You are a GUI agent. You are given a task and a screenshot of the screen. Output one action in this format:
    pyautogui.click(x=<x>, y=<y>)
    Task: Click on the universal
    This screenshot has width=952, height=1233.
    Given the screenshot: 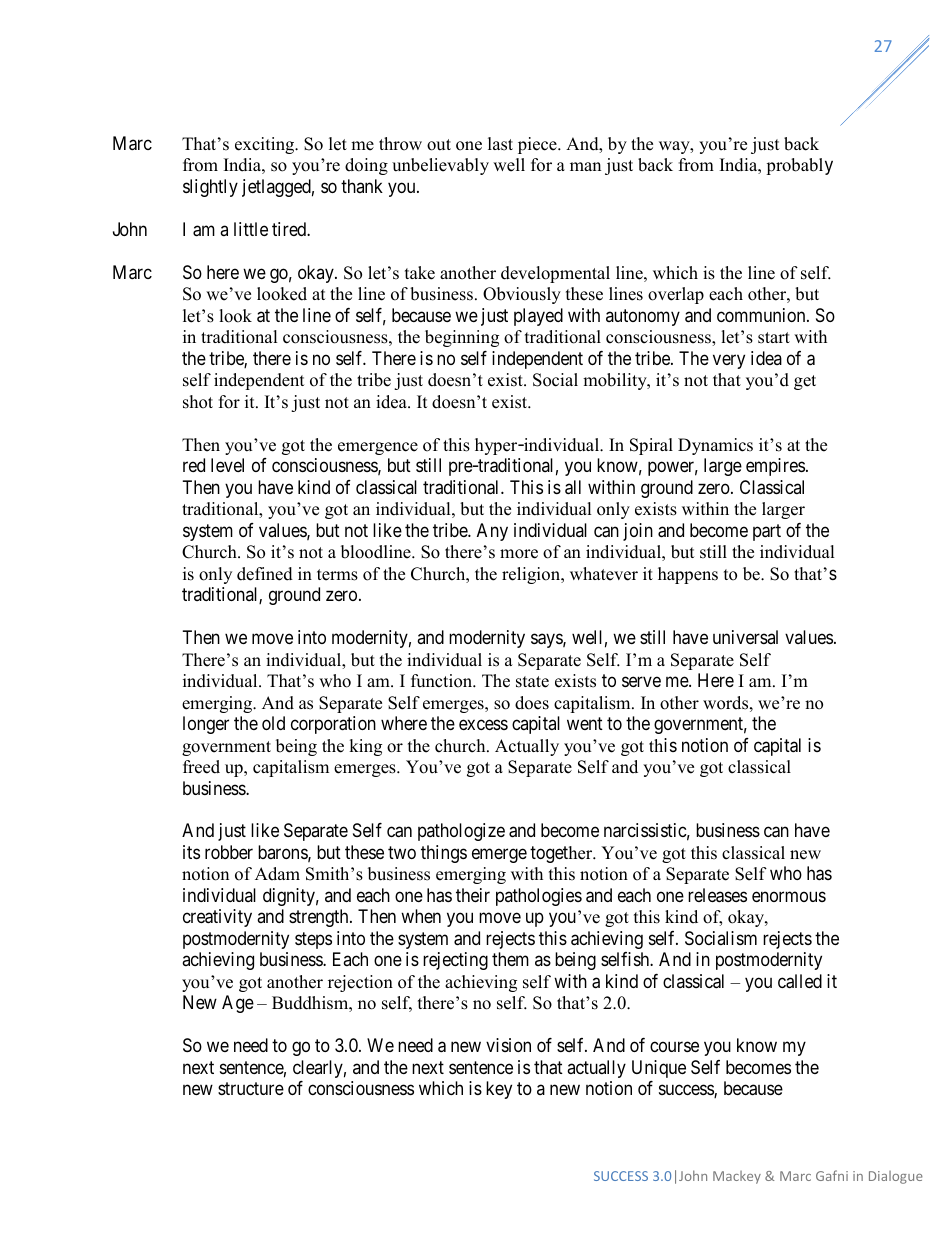 What is the action you would take?
    pyautogui.click(x=745, y=637)
